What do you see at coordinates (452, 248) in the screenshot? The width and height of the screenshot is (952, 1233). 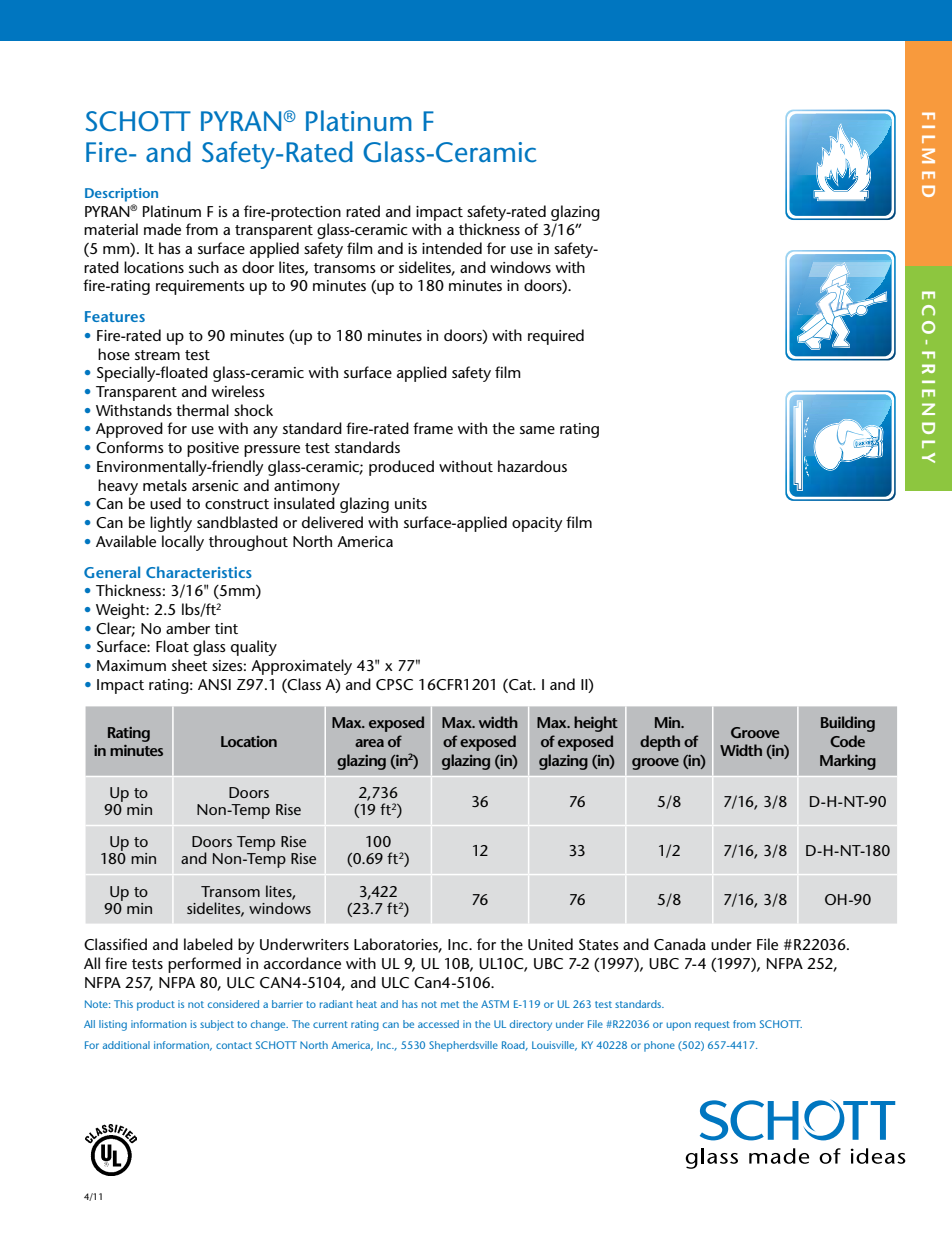 I see `intended` at bounding box center [452, 248].
